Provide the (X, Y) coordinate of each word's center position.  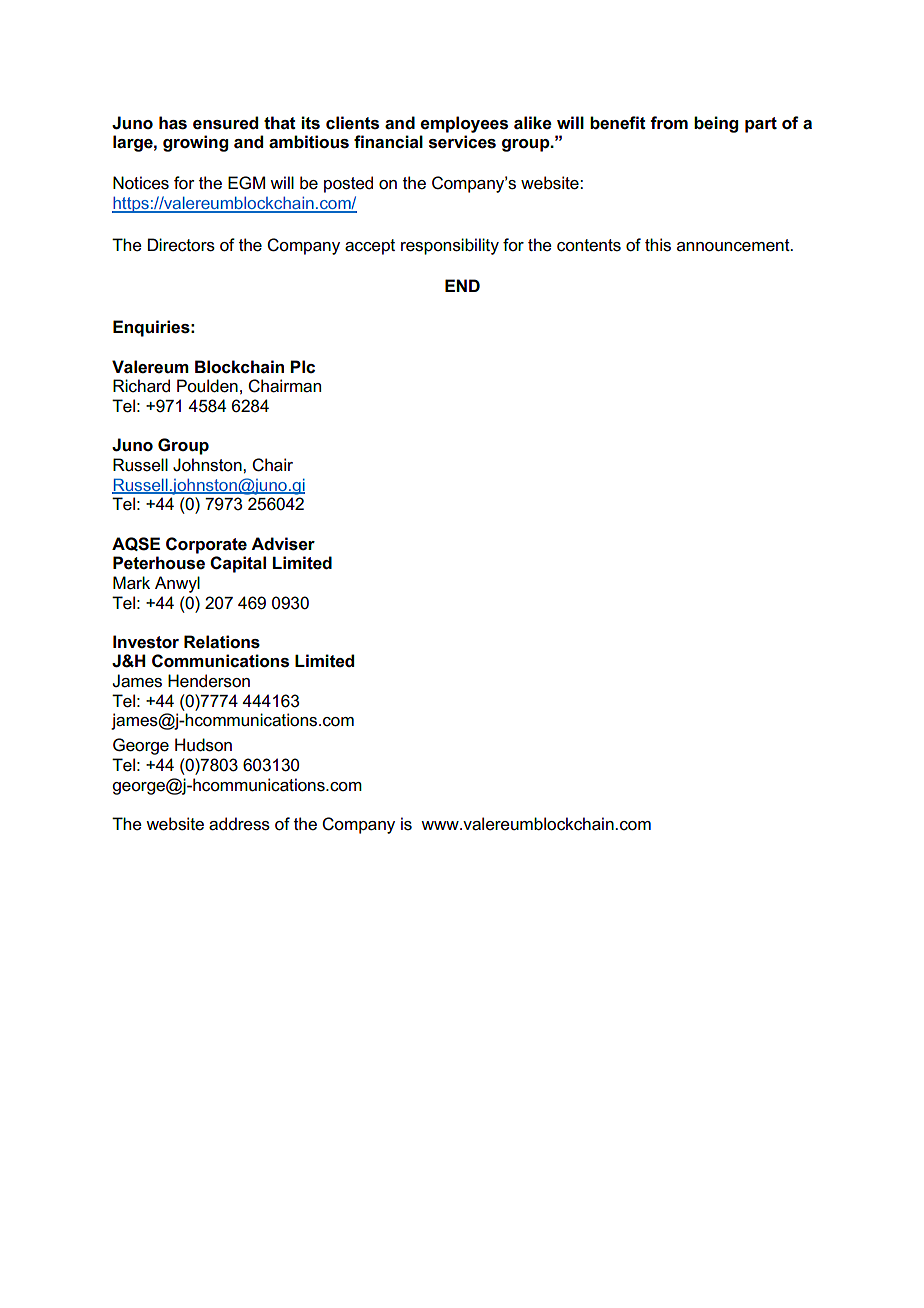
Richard (141, 386)
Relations (222, 642)
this (658, 245)
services (462, 142)
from (669, 123)
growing (195, 143)
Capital (238, 564)
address (239, 824)
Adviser (283, 544)
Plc (302, 366)
